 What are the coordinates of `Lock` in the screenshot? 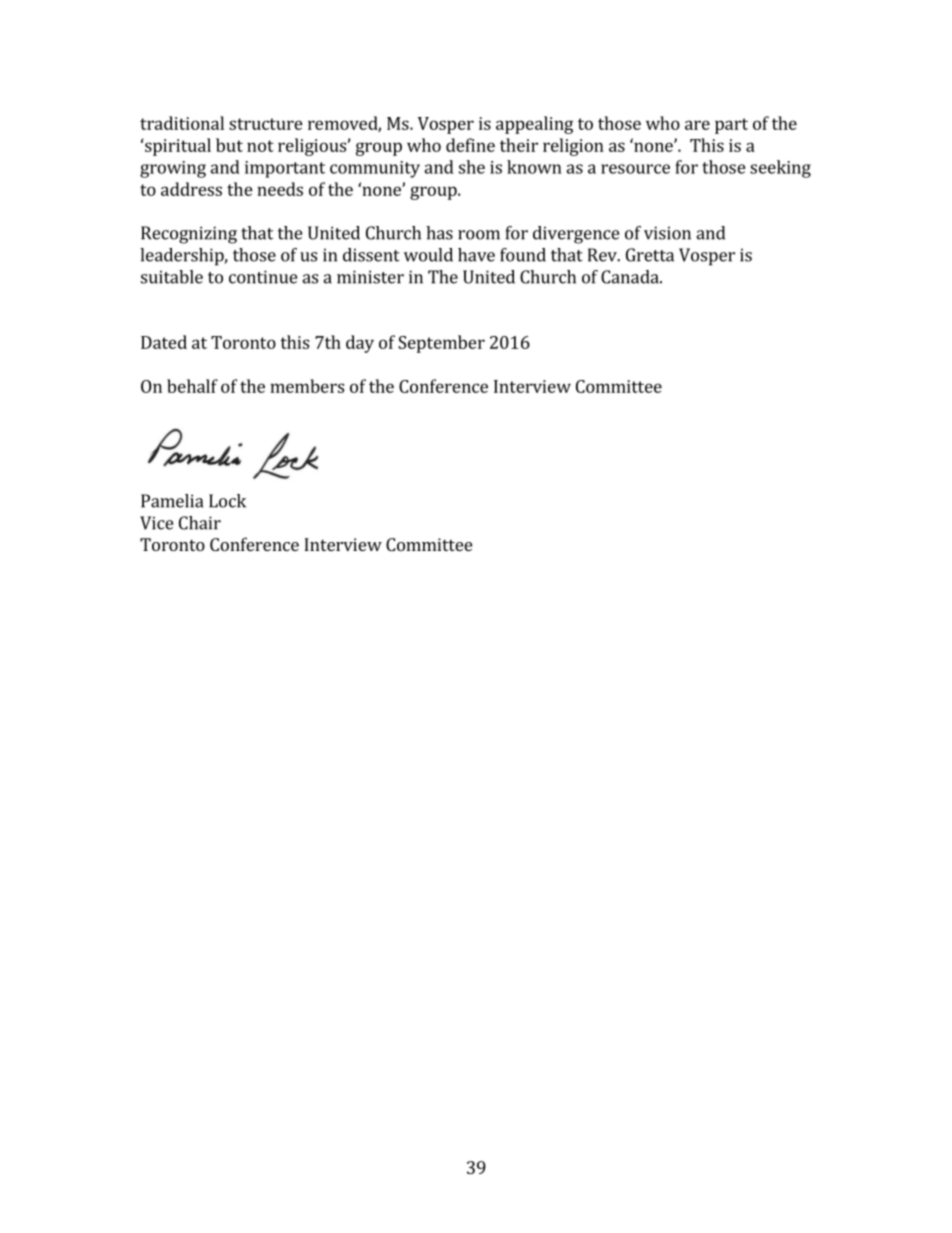 It's located at (227, 501).
